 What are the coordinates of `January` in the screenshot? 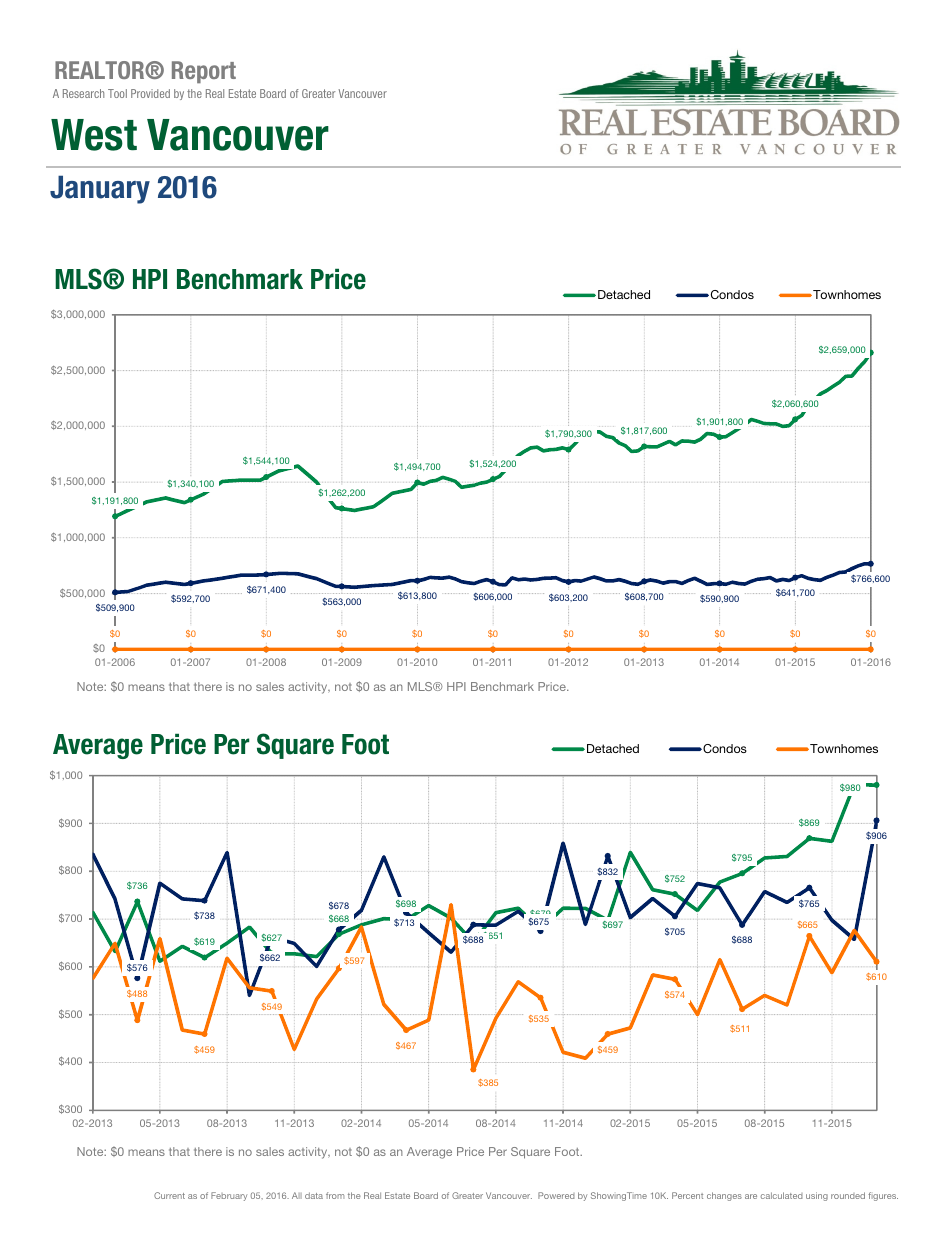 It's located at (100, 189).
